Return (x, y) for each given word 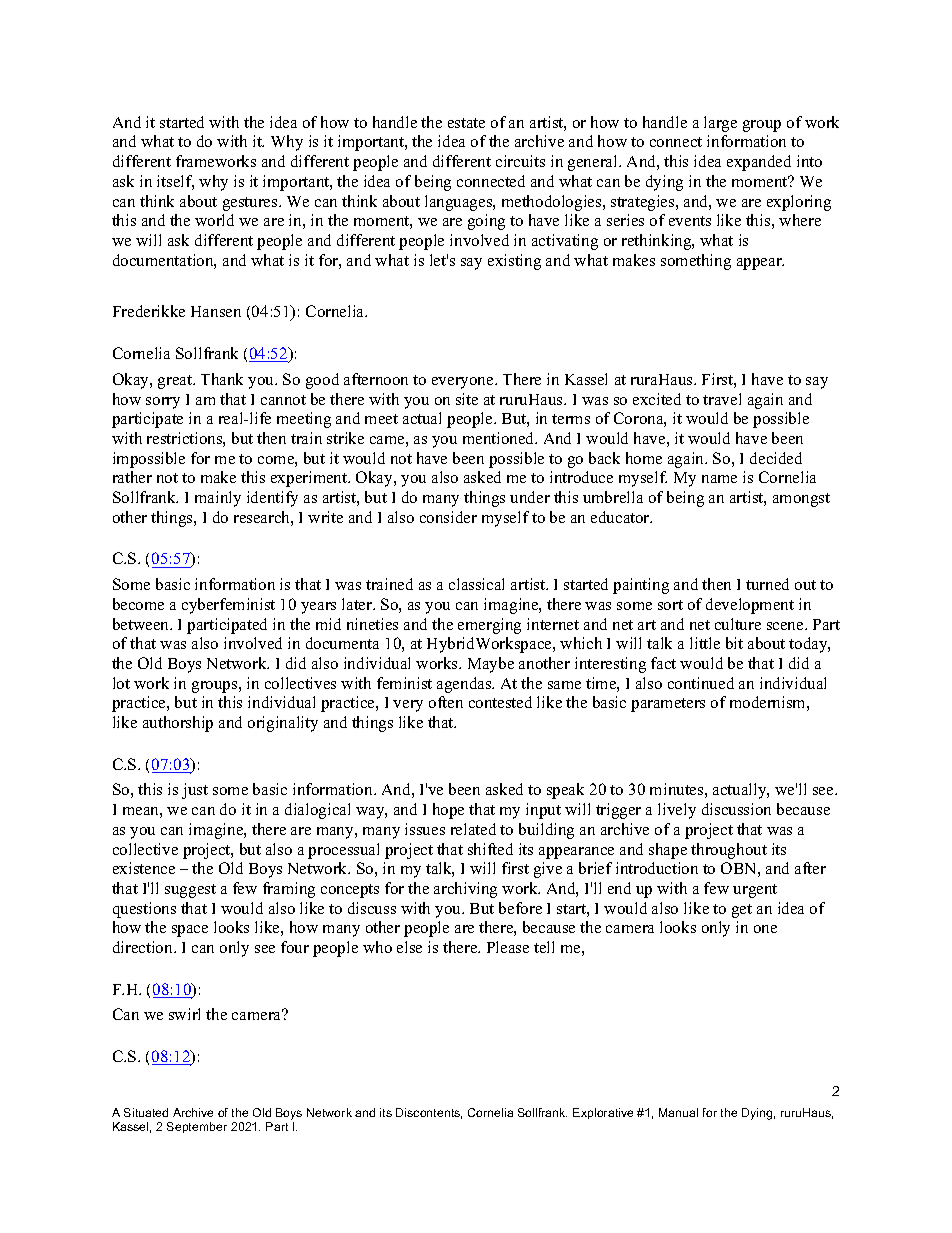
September (197, 1127)
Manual (678, 1112)
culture (738, 624)
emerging (489, 626)
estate (466, 123)
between (142, 624)
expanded (759, 163)
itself (175, 182)
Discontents (429, 1113)
